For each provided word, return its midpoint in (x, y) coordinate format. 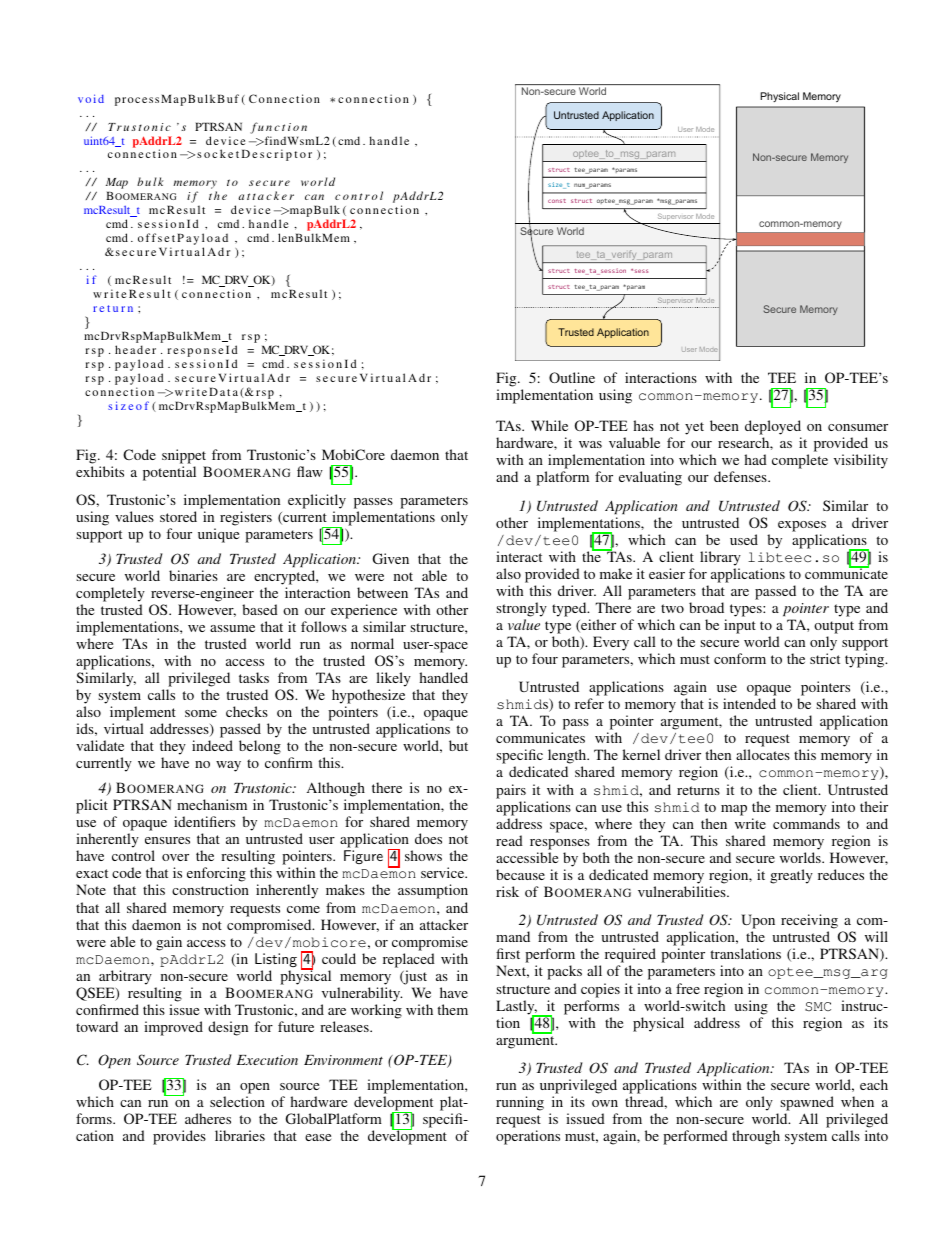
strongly (521, 609)
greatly (791, 876)
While (549, 425)
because (520, 874)
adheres (208, 1118)
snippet (185, 458)
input (740, 626)
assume (232, 628)
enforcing (216, 876)
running (520, 1103)
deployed (773, 427)
